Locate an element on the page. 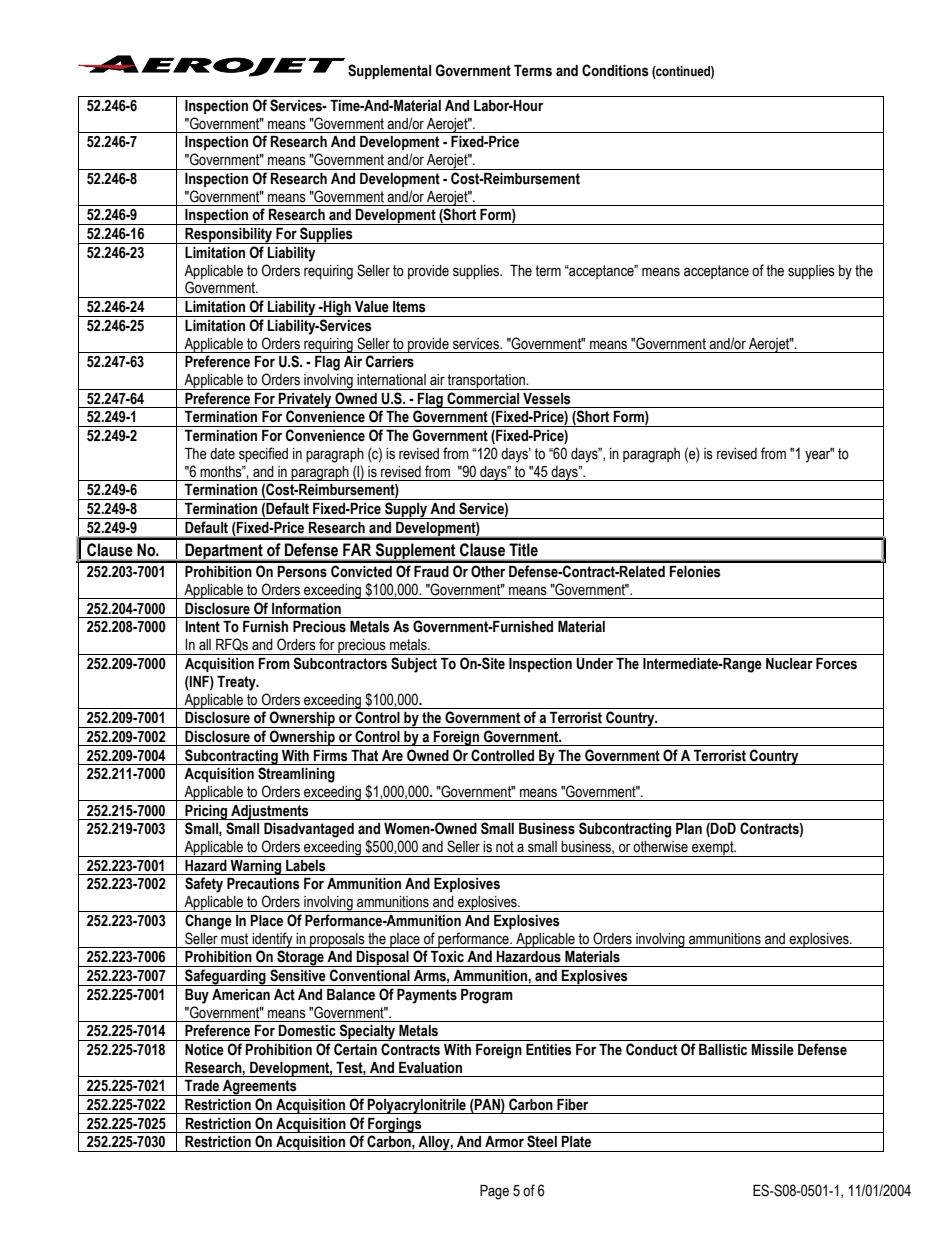 The image size is (952, 1233). transportation is located at coordinates (486, 382).
